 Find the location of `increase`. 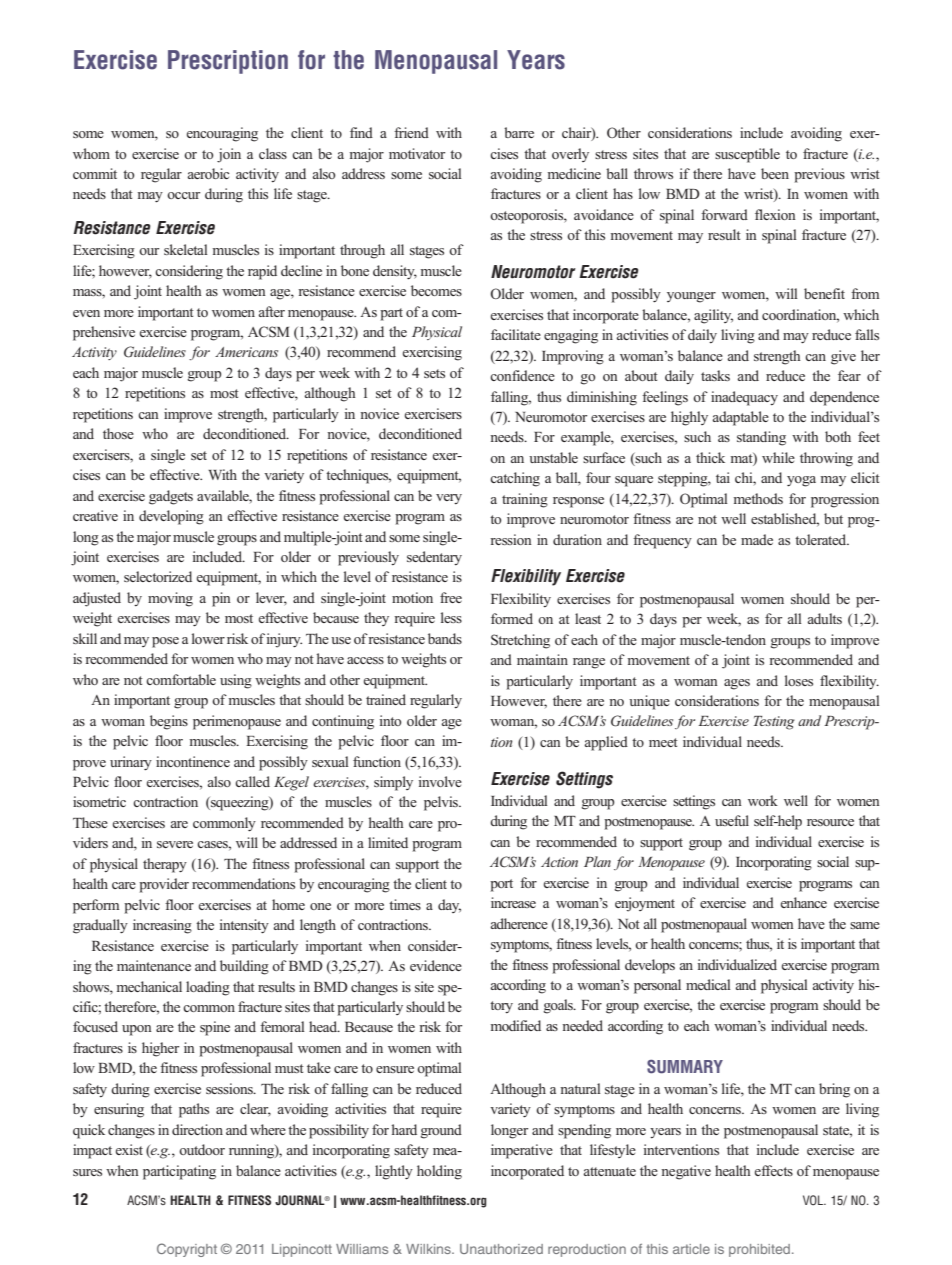

increase is located at coordinates (513, 902).
